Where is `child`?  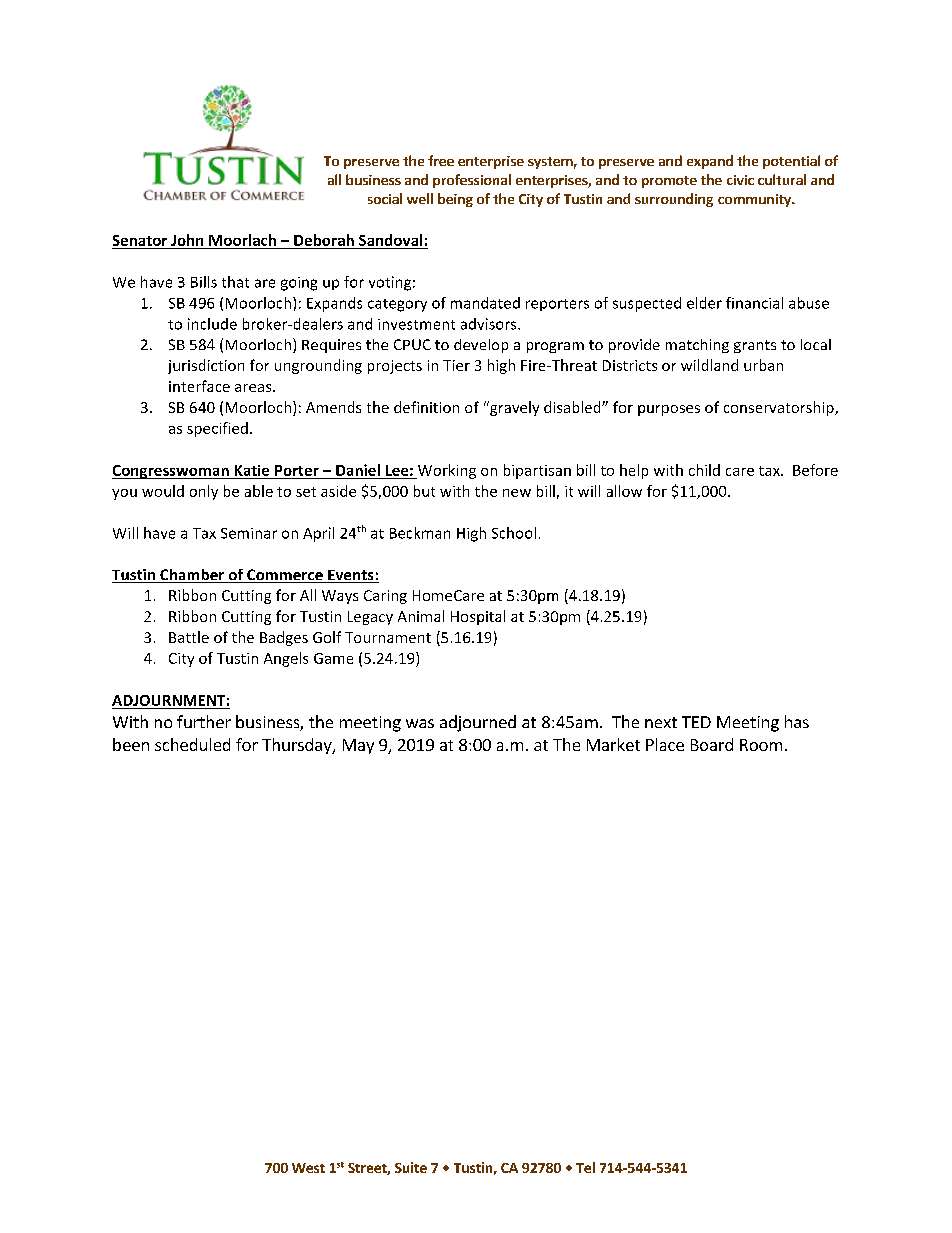
child is located at coordinates (704, 470).
